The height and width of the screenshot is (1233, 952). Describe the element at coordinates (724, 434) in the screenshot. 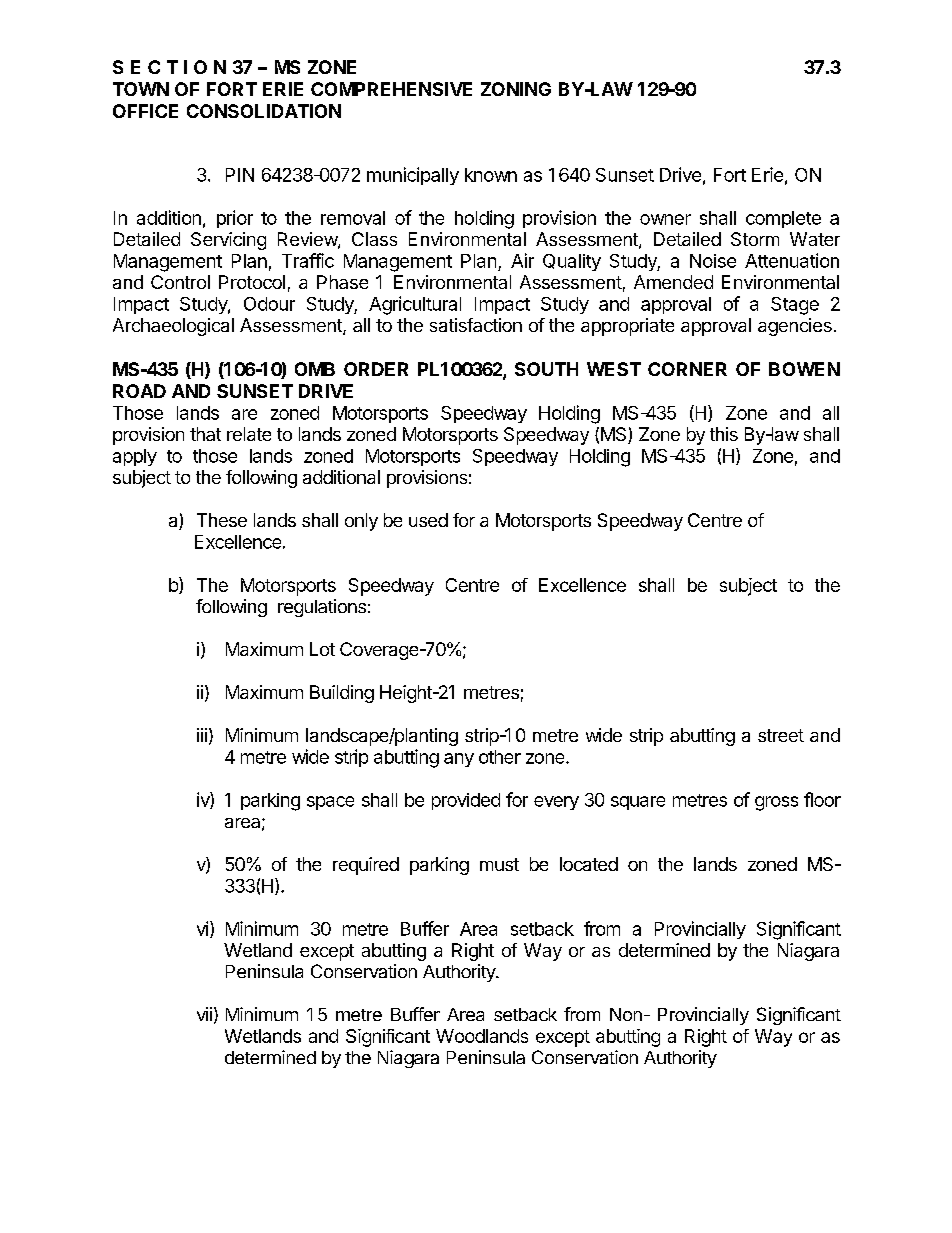

I see `this` at that location.
